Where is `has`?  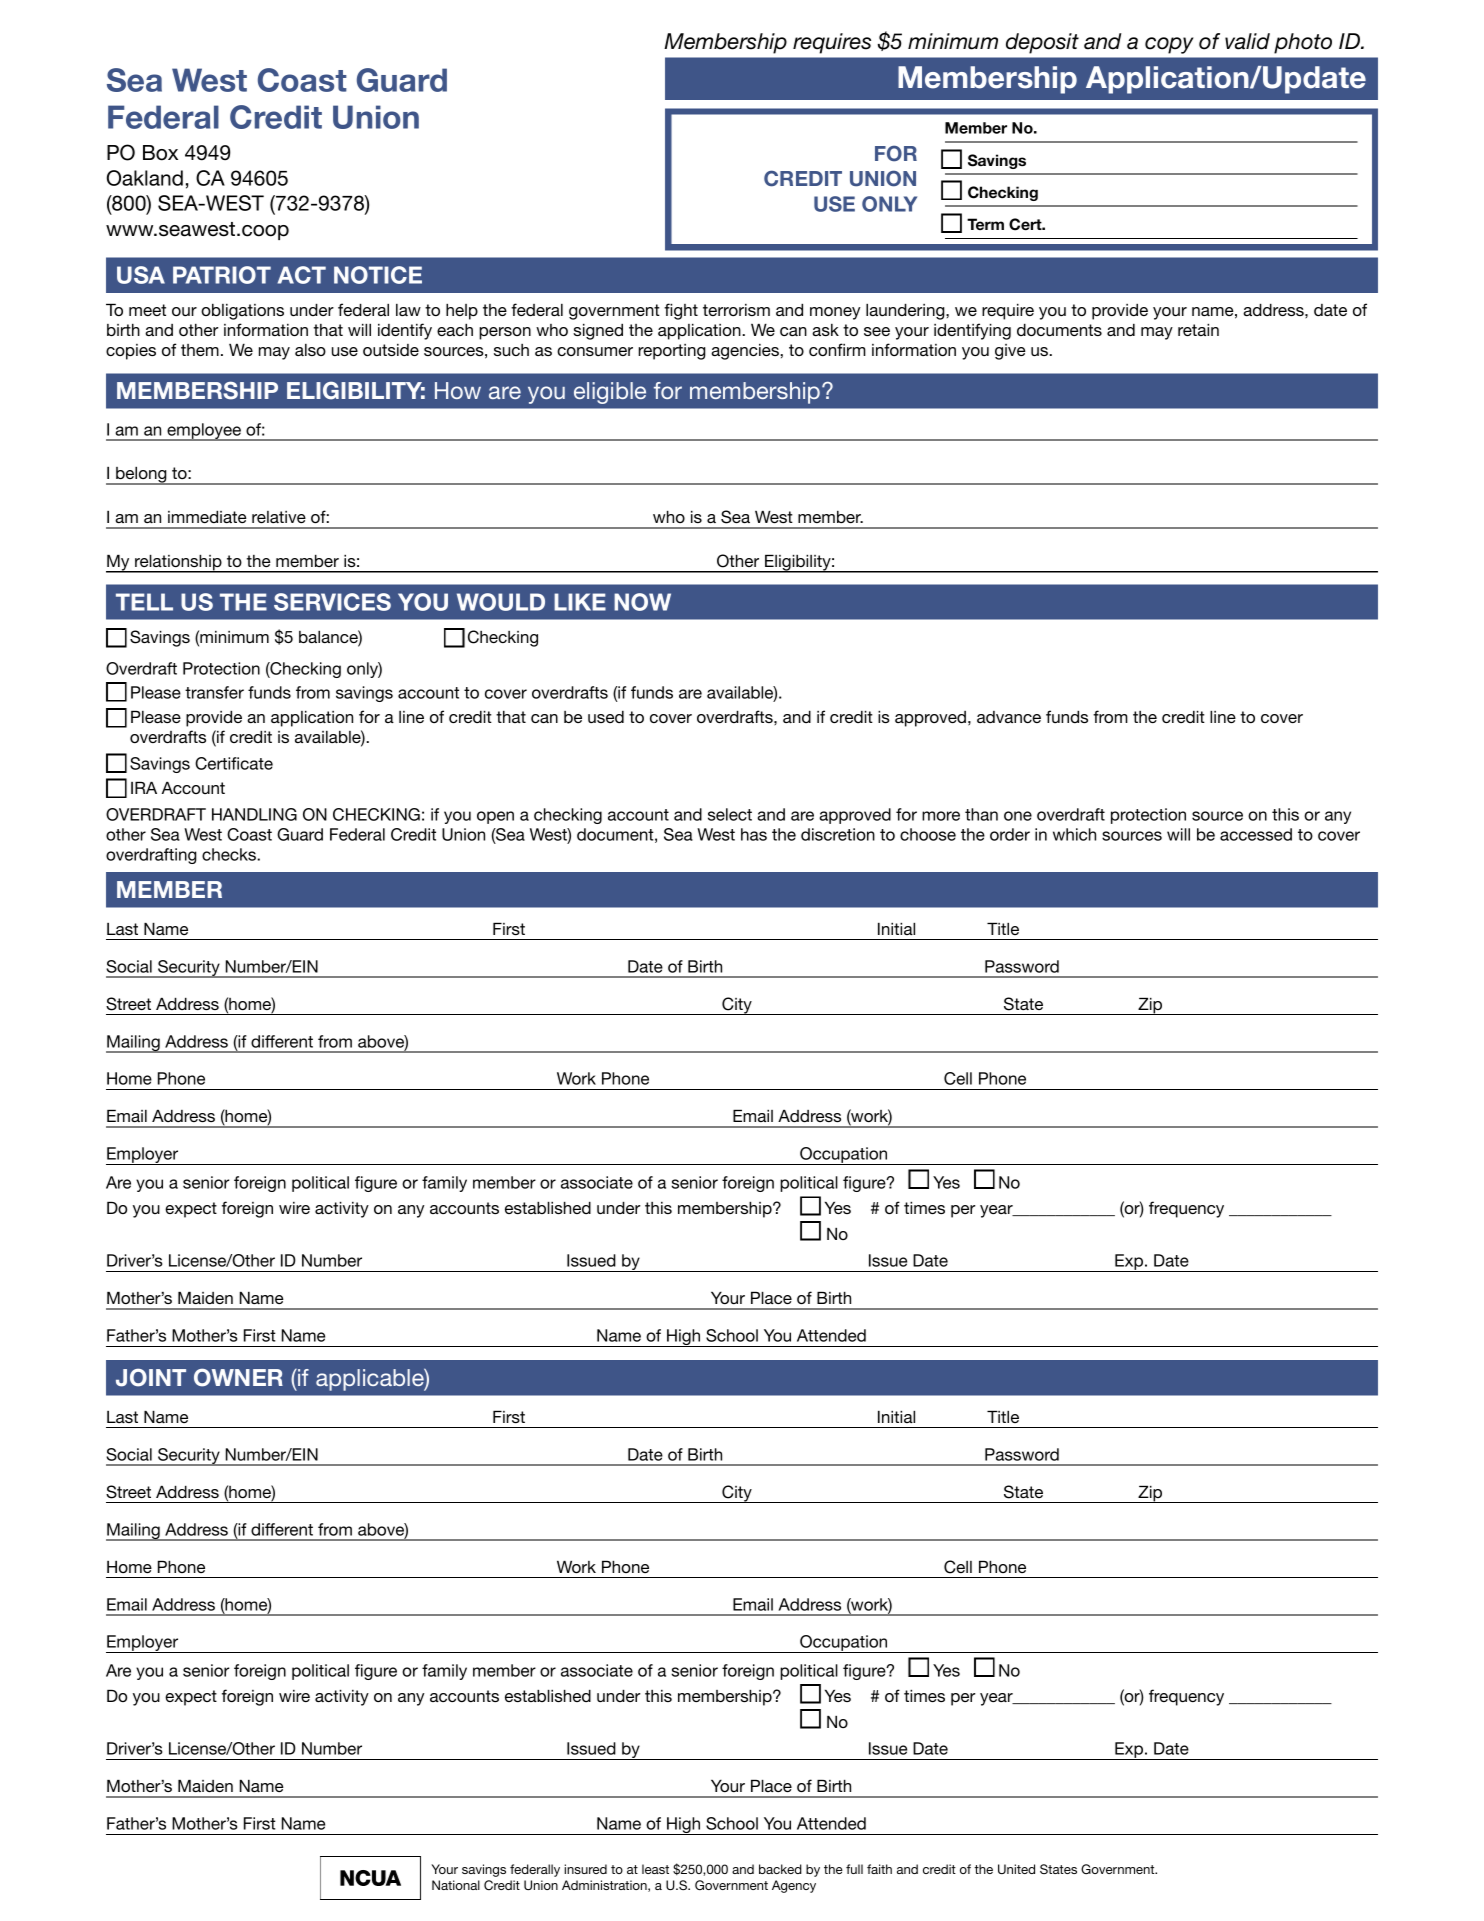
has is located at coordinates (754, 834).
